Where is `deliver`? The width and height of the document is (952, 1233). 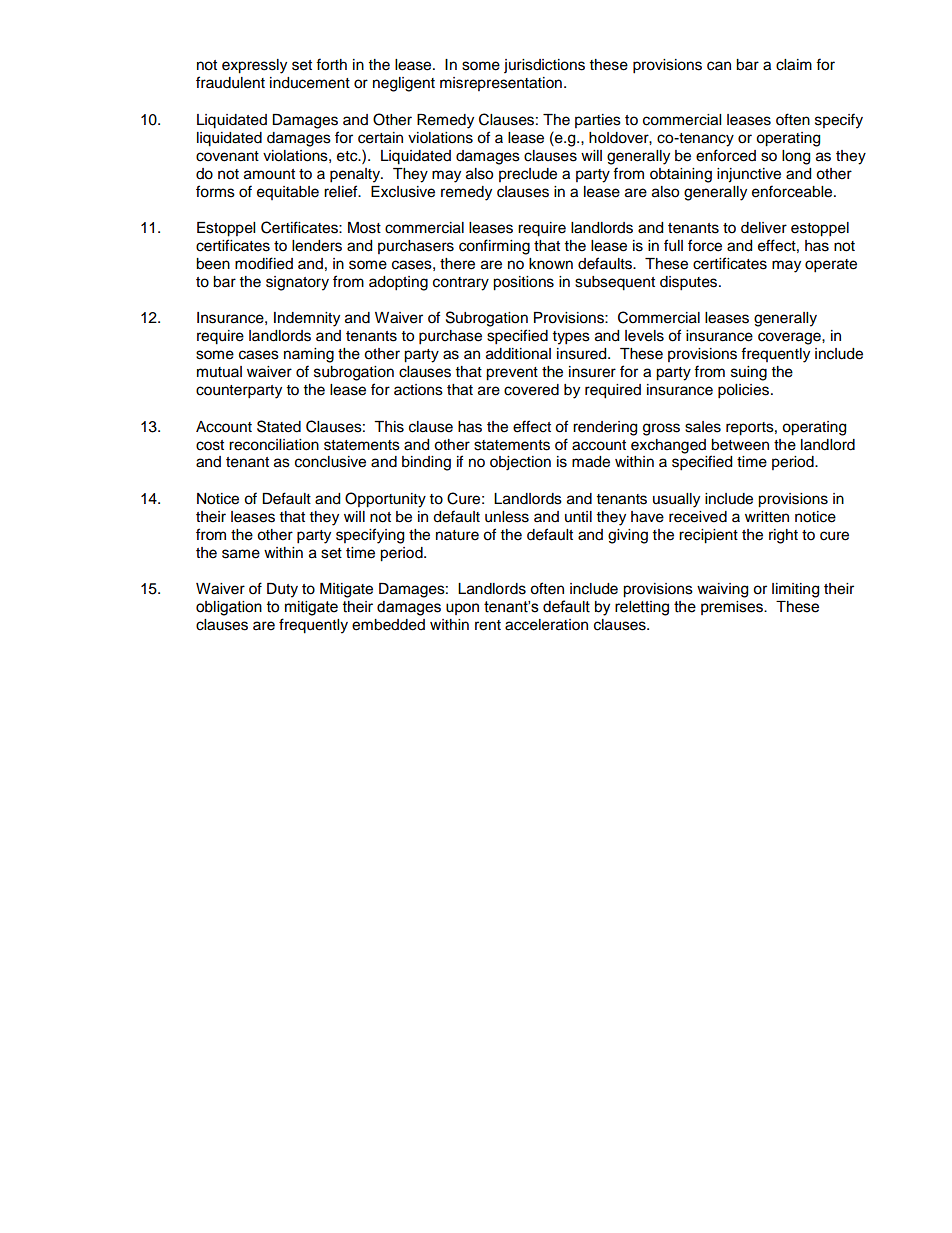 deliver is located at coordinates (764, 228).
